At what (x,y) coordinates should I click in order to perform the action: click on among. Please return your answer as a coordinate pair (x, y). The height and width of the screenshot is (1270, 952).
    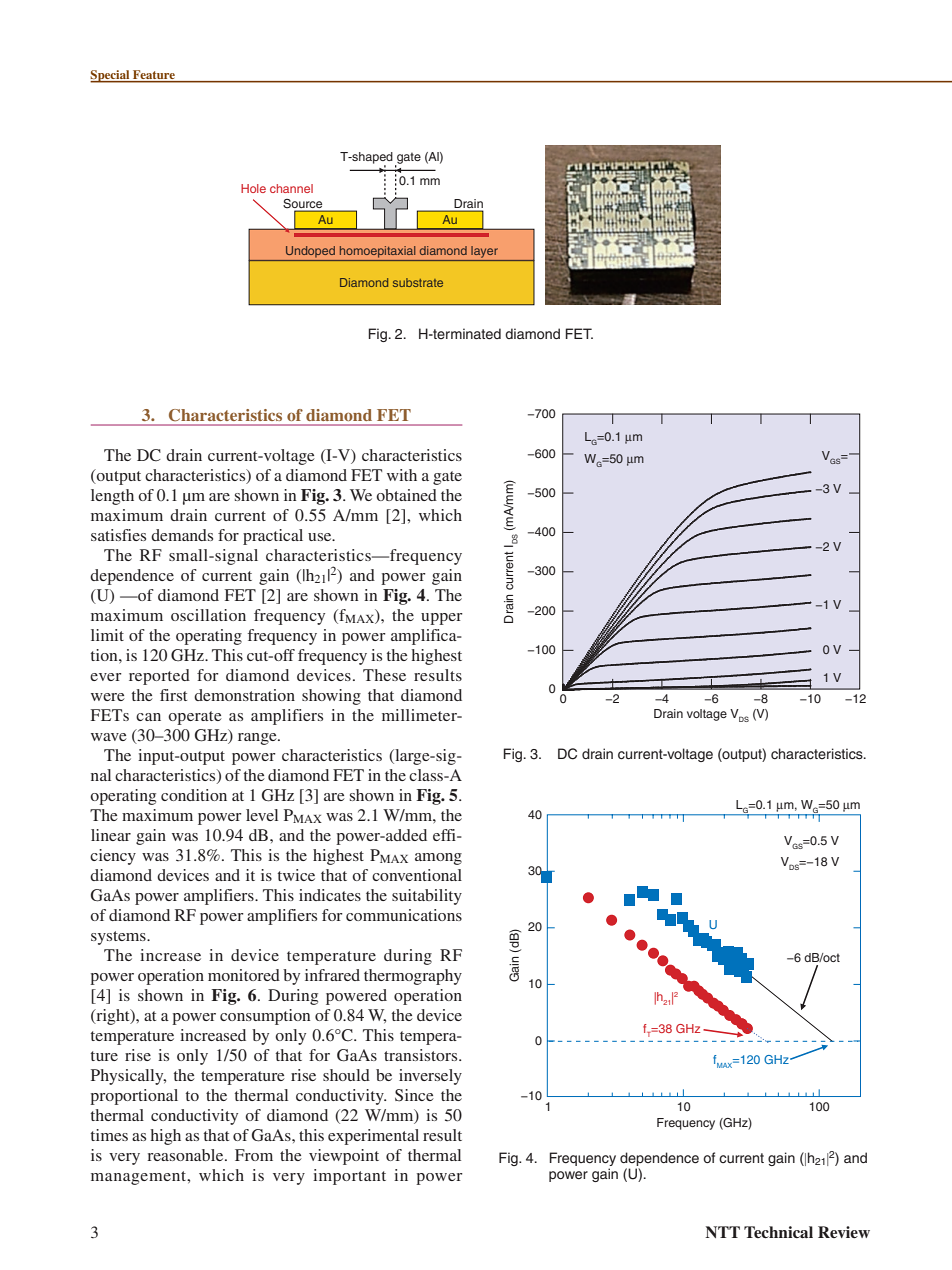
    Looking at the image, I should click on (438, 859).
